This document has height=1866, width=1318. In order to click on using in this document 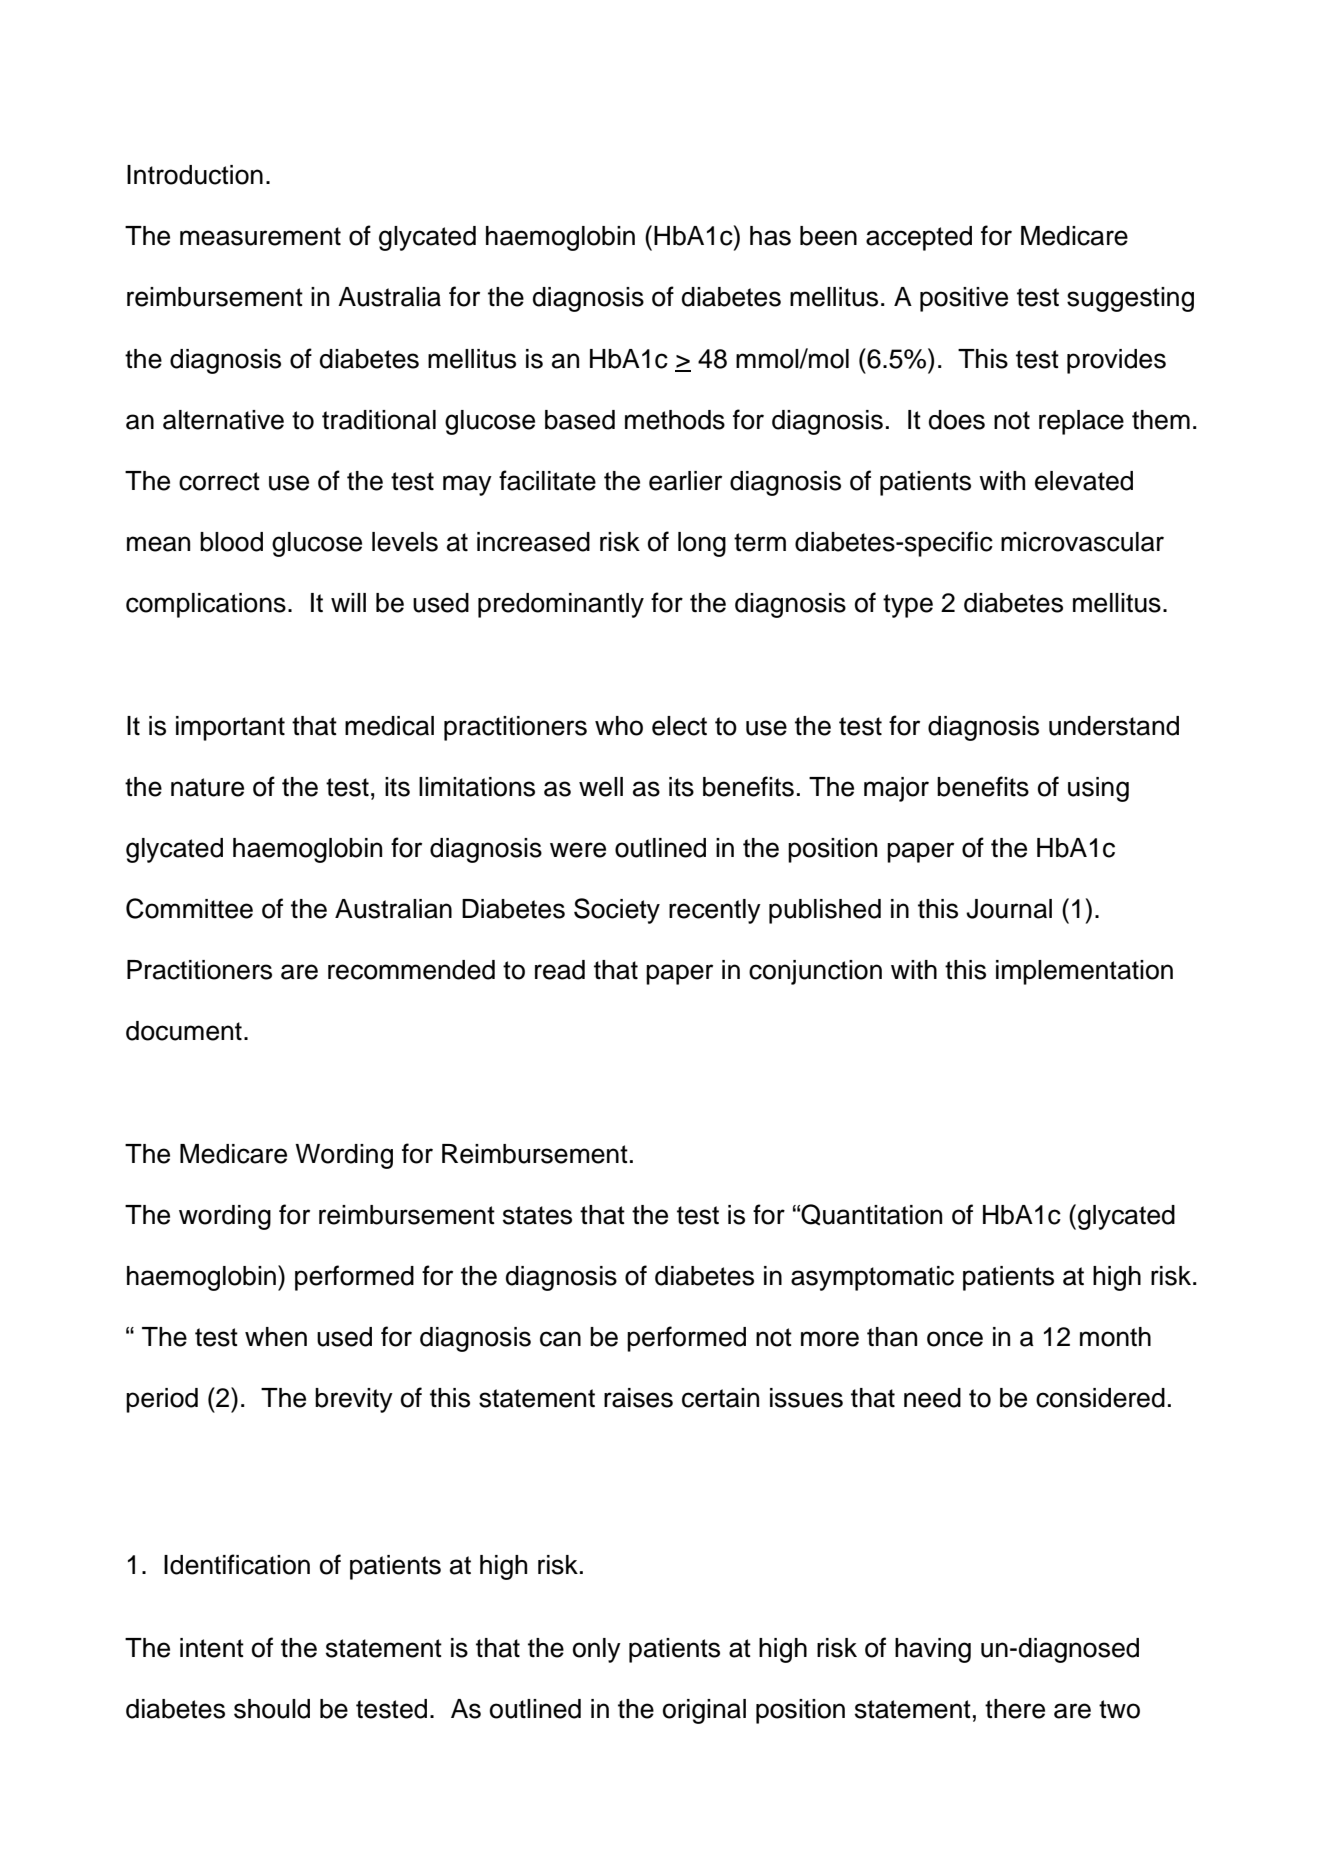, I will do `click(1098, 789)`.
